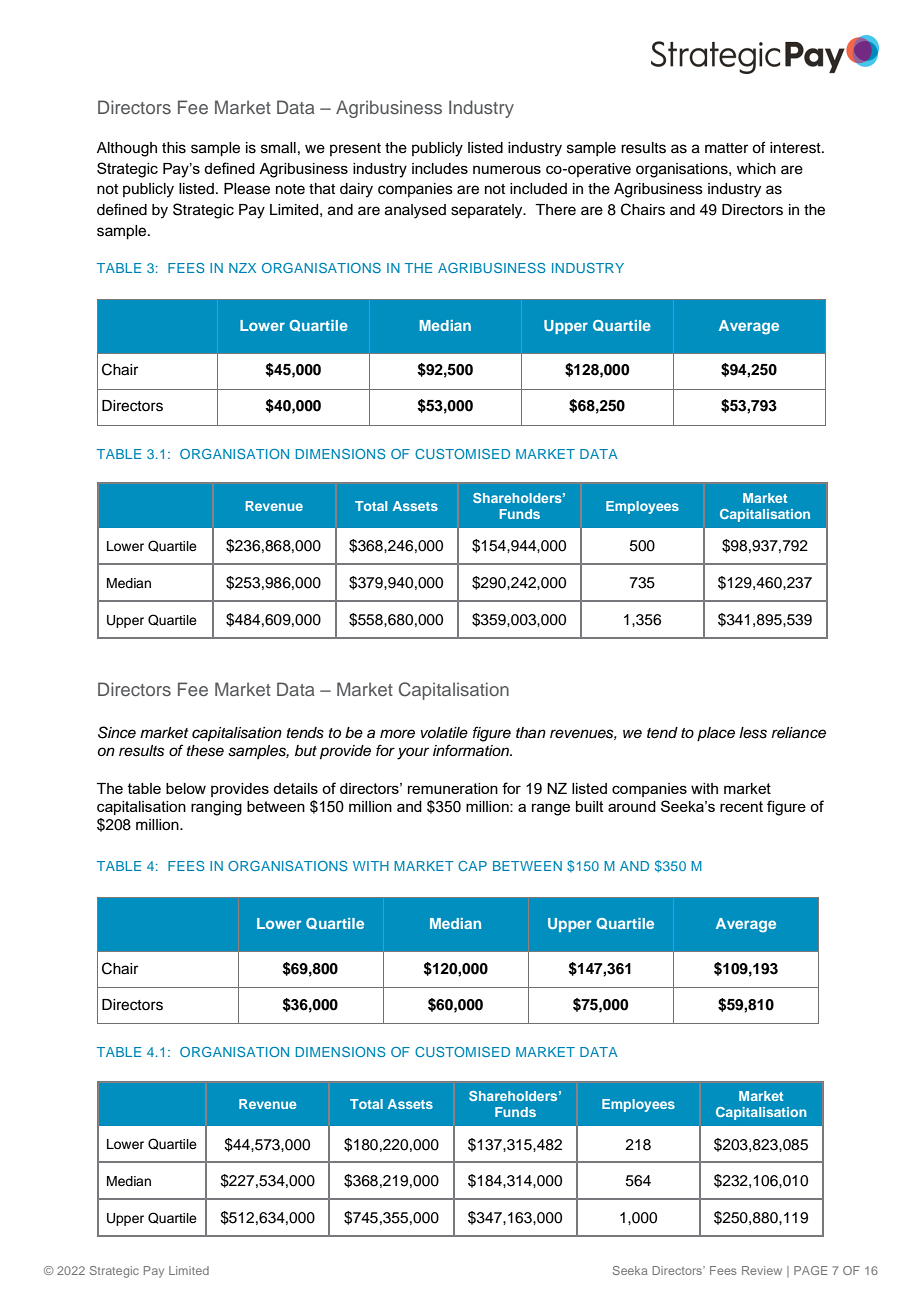  Describe the element at coordinates (762, 1270) in the screenshot. I see `Review` at that location.
